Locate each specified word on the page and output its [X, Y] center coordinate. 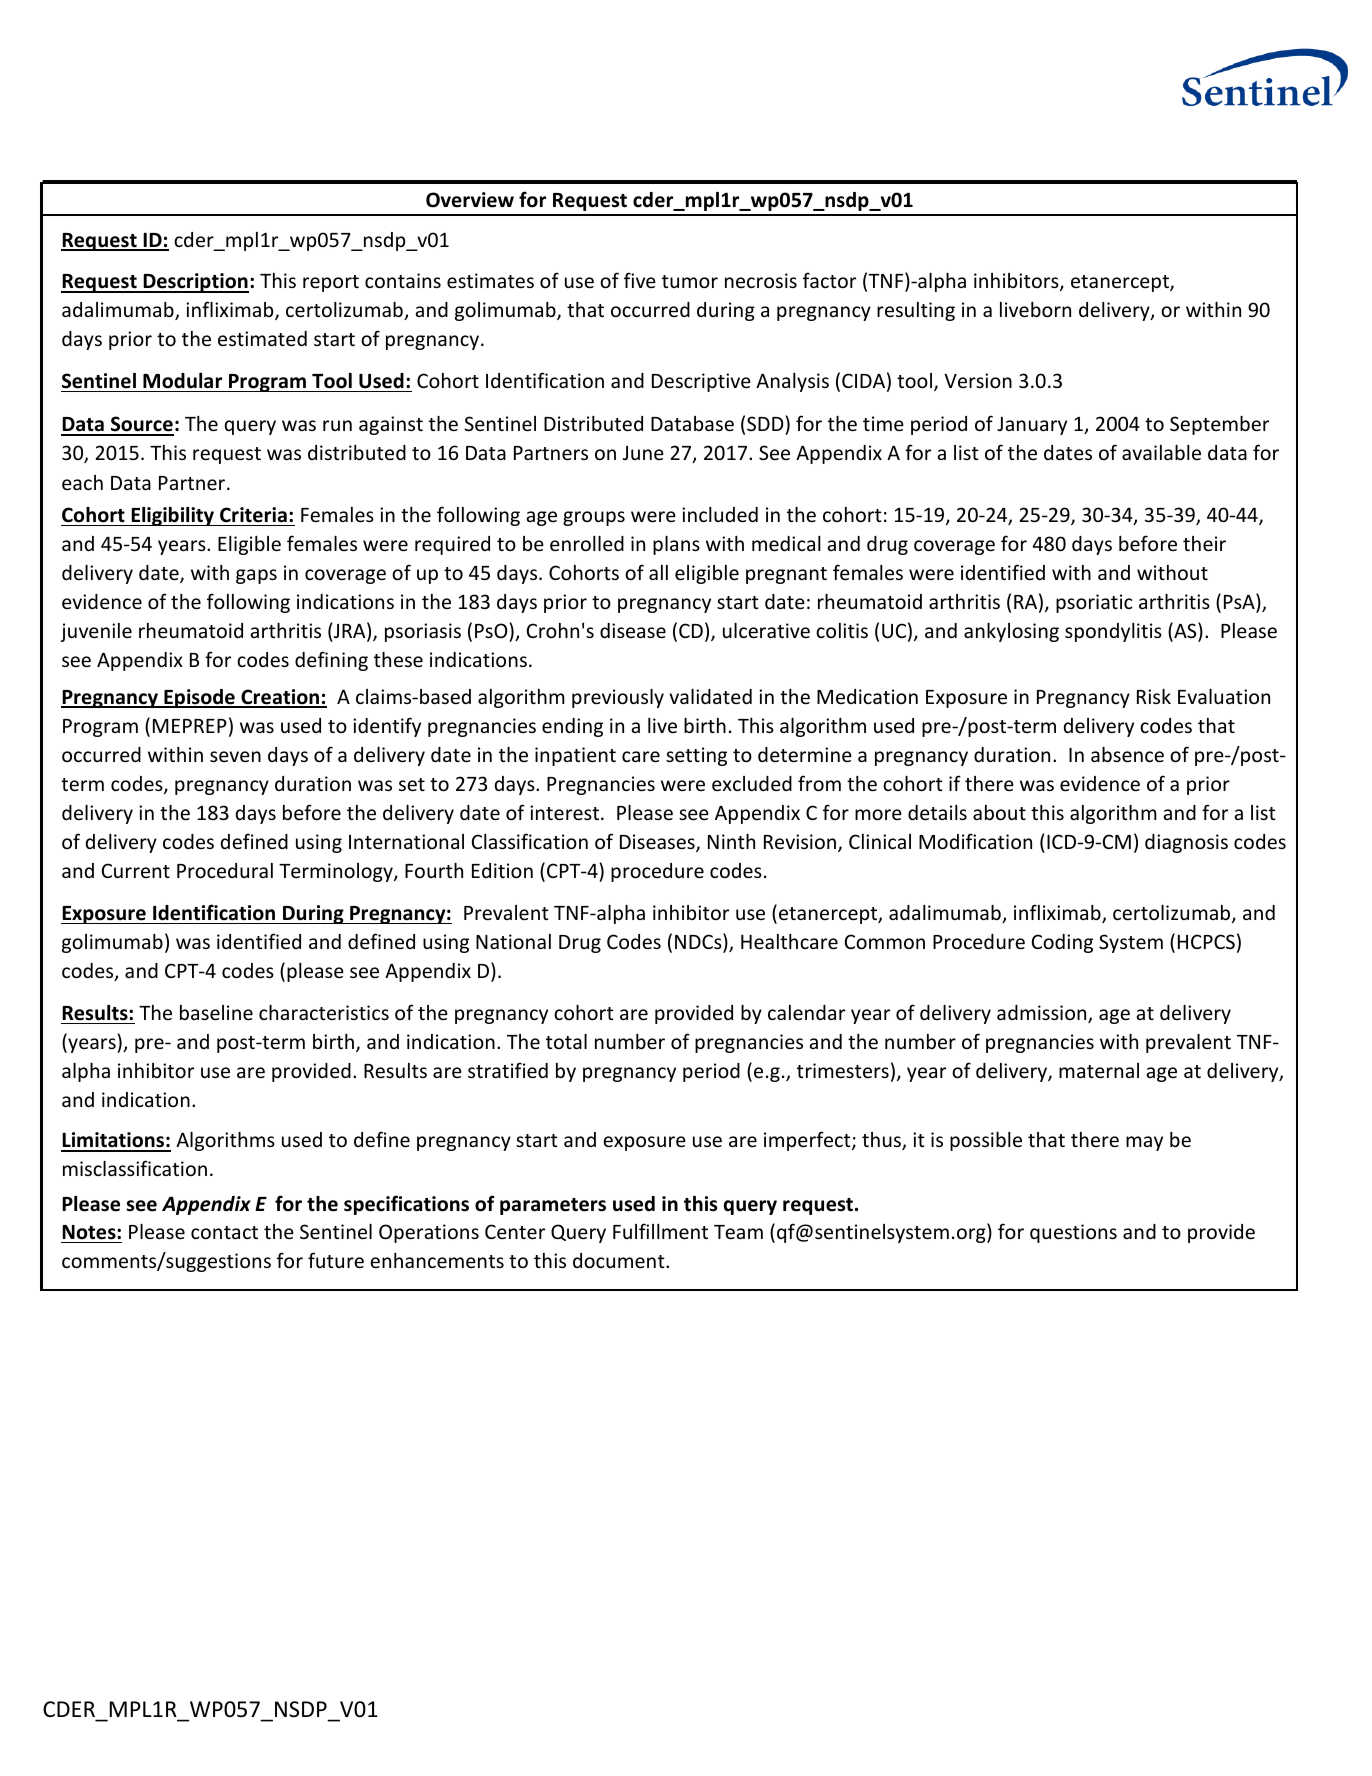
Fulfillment [660, 1231]
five [640, 280]
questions [1073, 1233]
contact [224, 1232]
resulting [916, 311]
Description [195, 283]
